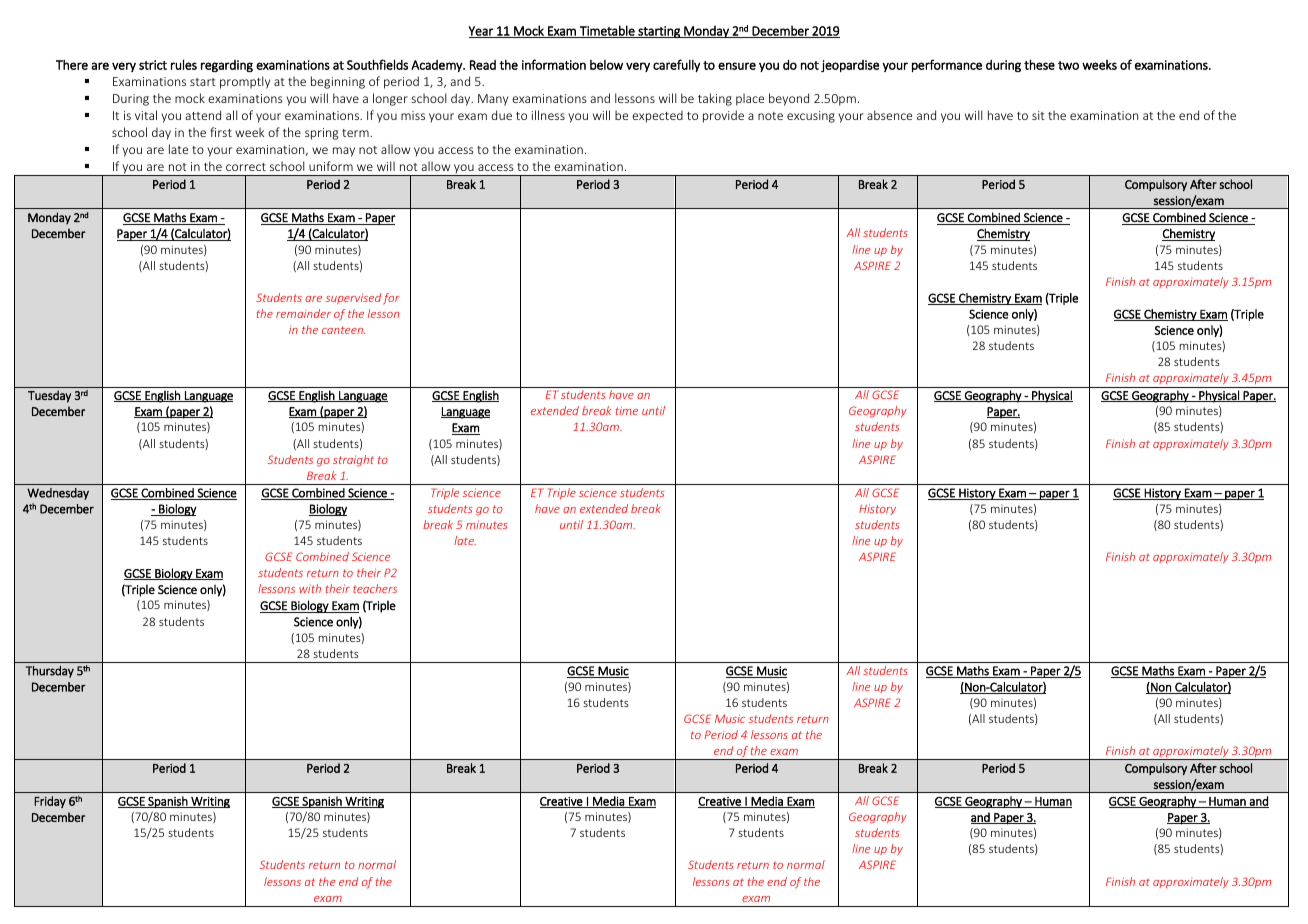 The width and height of the screenshot is (1308, 924). I want to click on rules, so click(184, 64).
